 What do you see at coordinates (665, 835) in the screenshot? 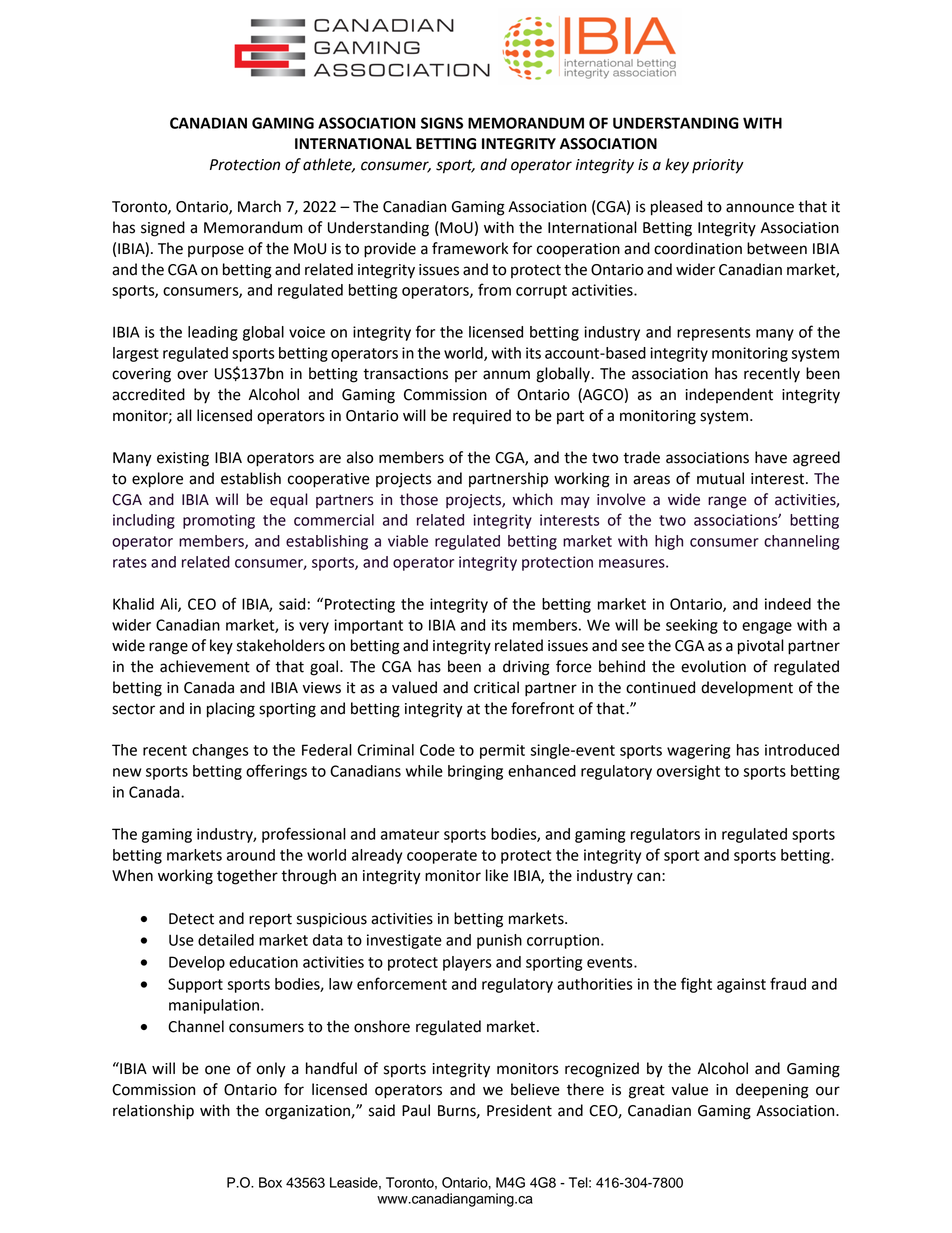
I see `regulators` at bounding box center [665, 835].
